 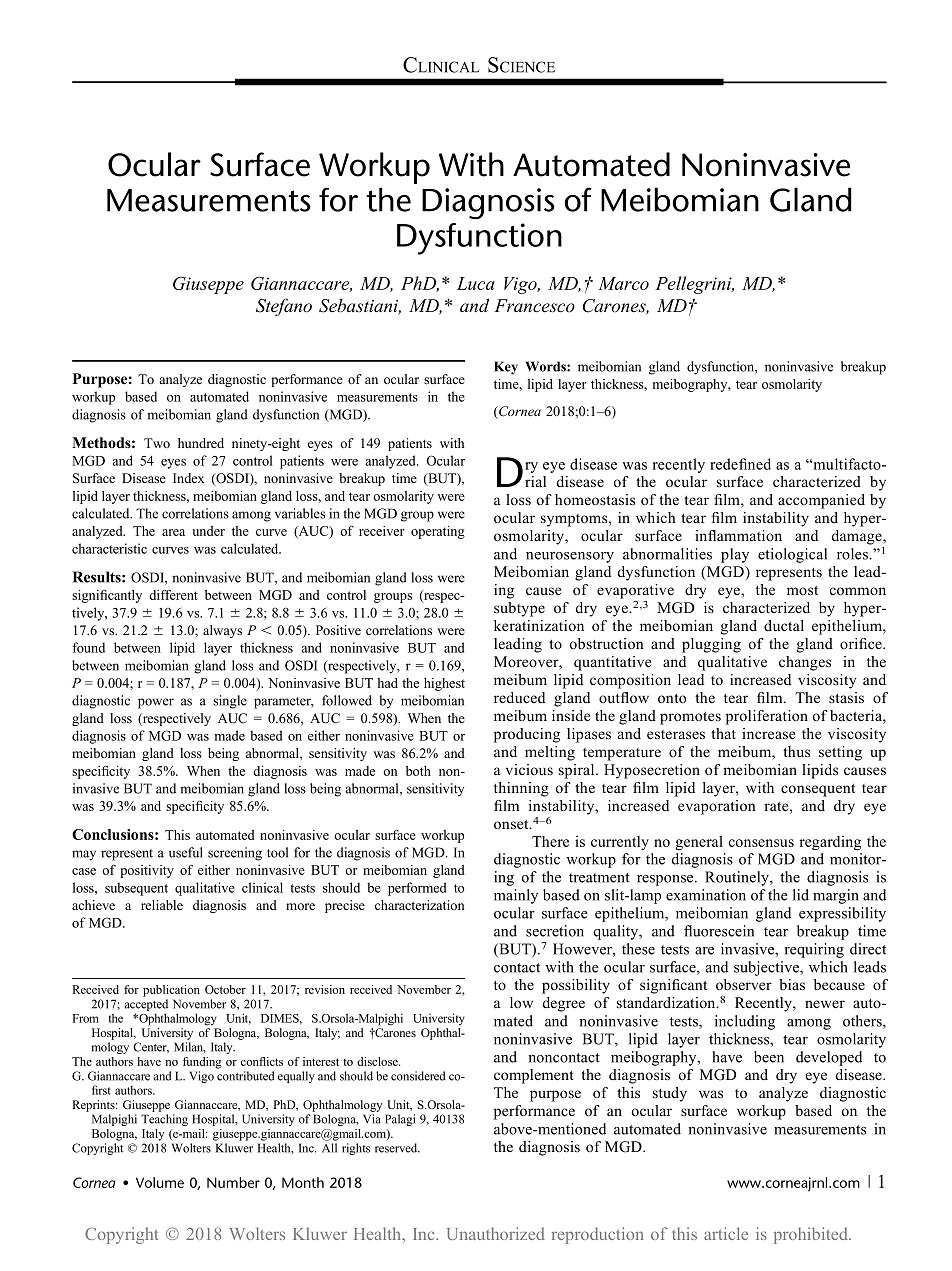 I want to click on Stefano, so click(x=284, y=307).
